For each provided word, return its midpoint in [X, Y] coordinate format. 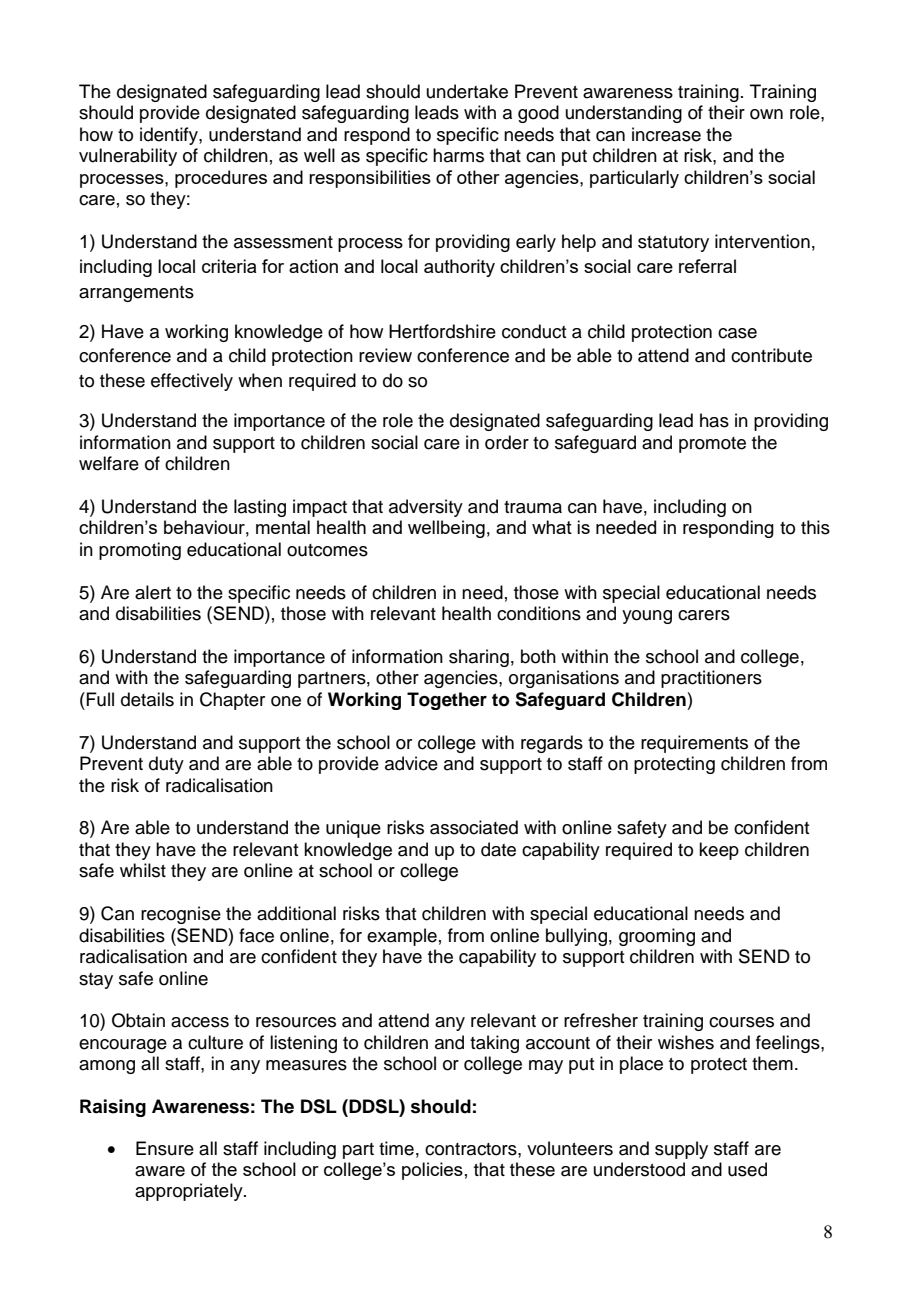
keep [719, 851]
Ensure [165, 1148]
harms [458, 155]
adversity [426, 508]
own [766, 114]
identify [170, 136]
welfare [109, 463]
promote [712, 445]
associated [474, 827]
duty [166, 765]
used [747, 1169]
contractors [472, 1149]
